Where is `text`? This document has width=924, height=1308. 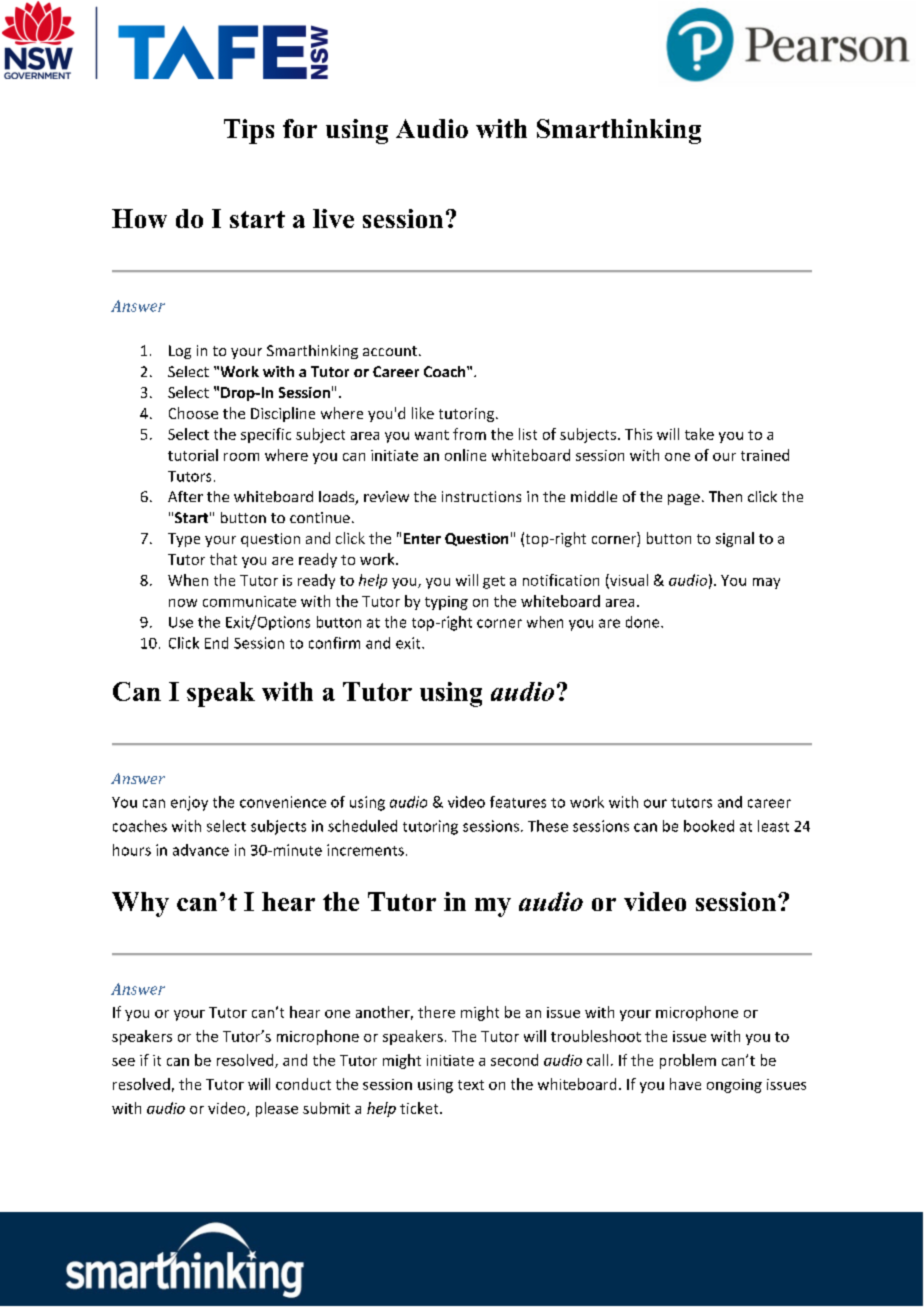
text is located at coordinates (471, 1085).
